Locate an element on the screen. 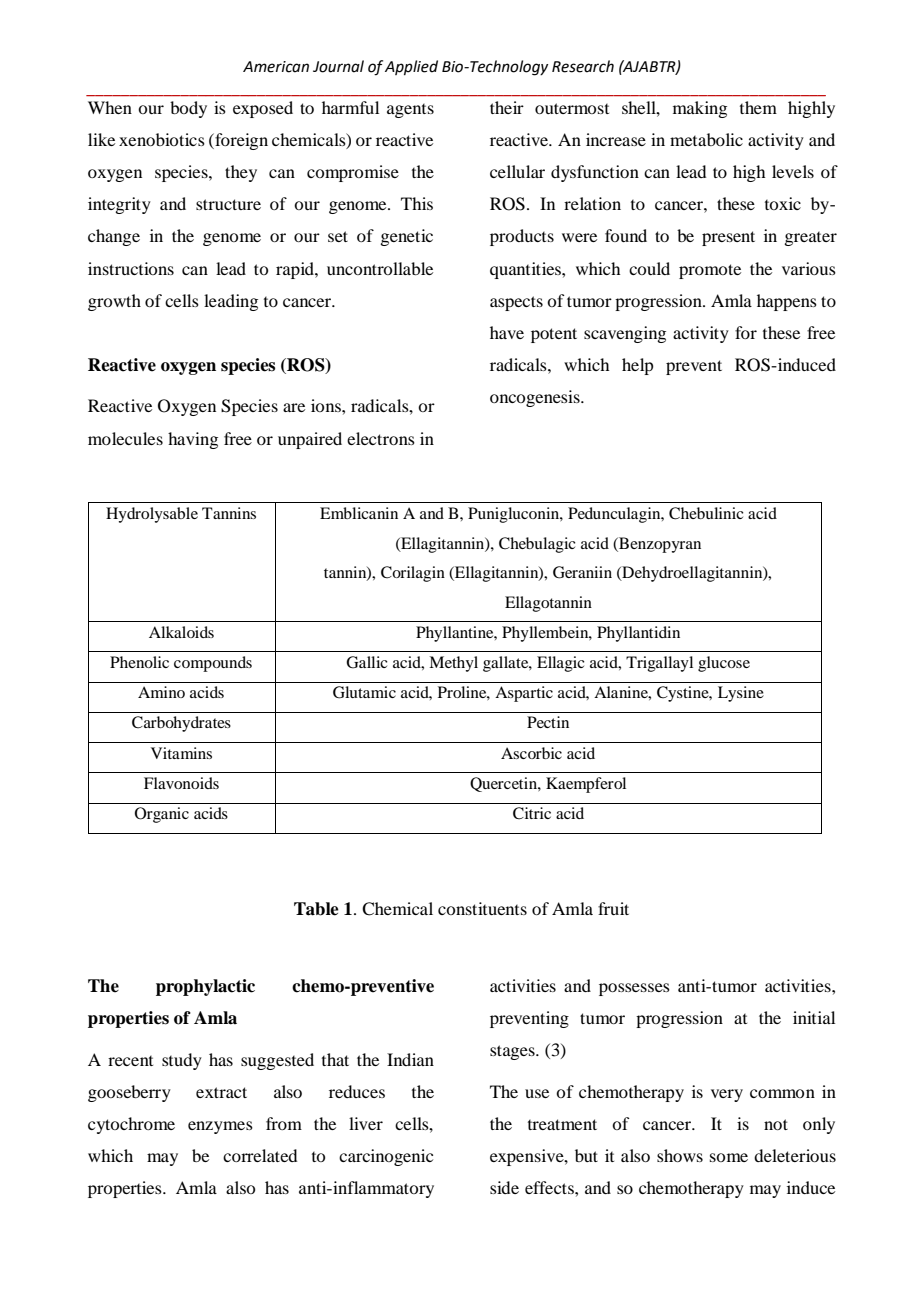 This screenshot has width=924, height=1308. their is located at coordinates (507, 107).
